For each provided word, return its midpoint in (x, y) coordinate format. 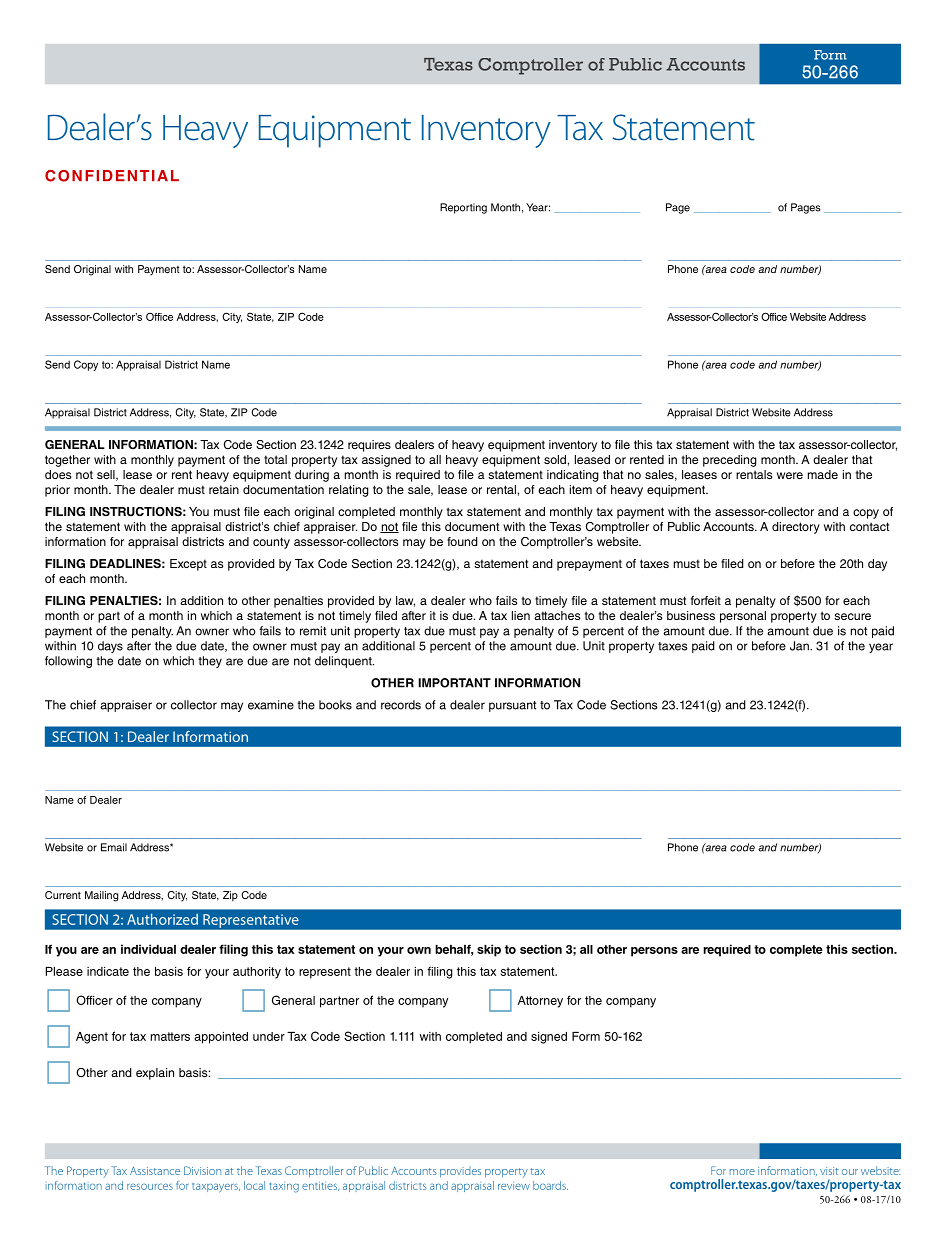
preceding (730, 461)
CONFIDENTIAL (112, 176)
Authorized (162, 919)
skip (489, 950)
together (67, 461)
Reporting (463, 208)
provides (460, 1172)
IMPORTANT (454, 683)
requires (369, 446)
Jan (800, 646)
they (210, 662)
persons (654, 952)
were (790, 475)
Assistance (155, 1171)
